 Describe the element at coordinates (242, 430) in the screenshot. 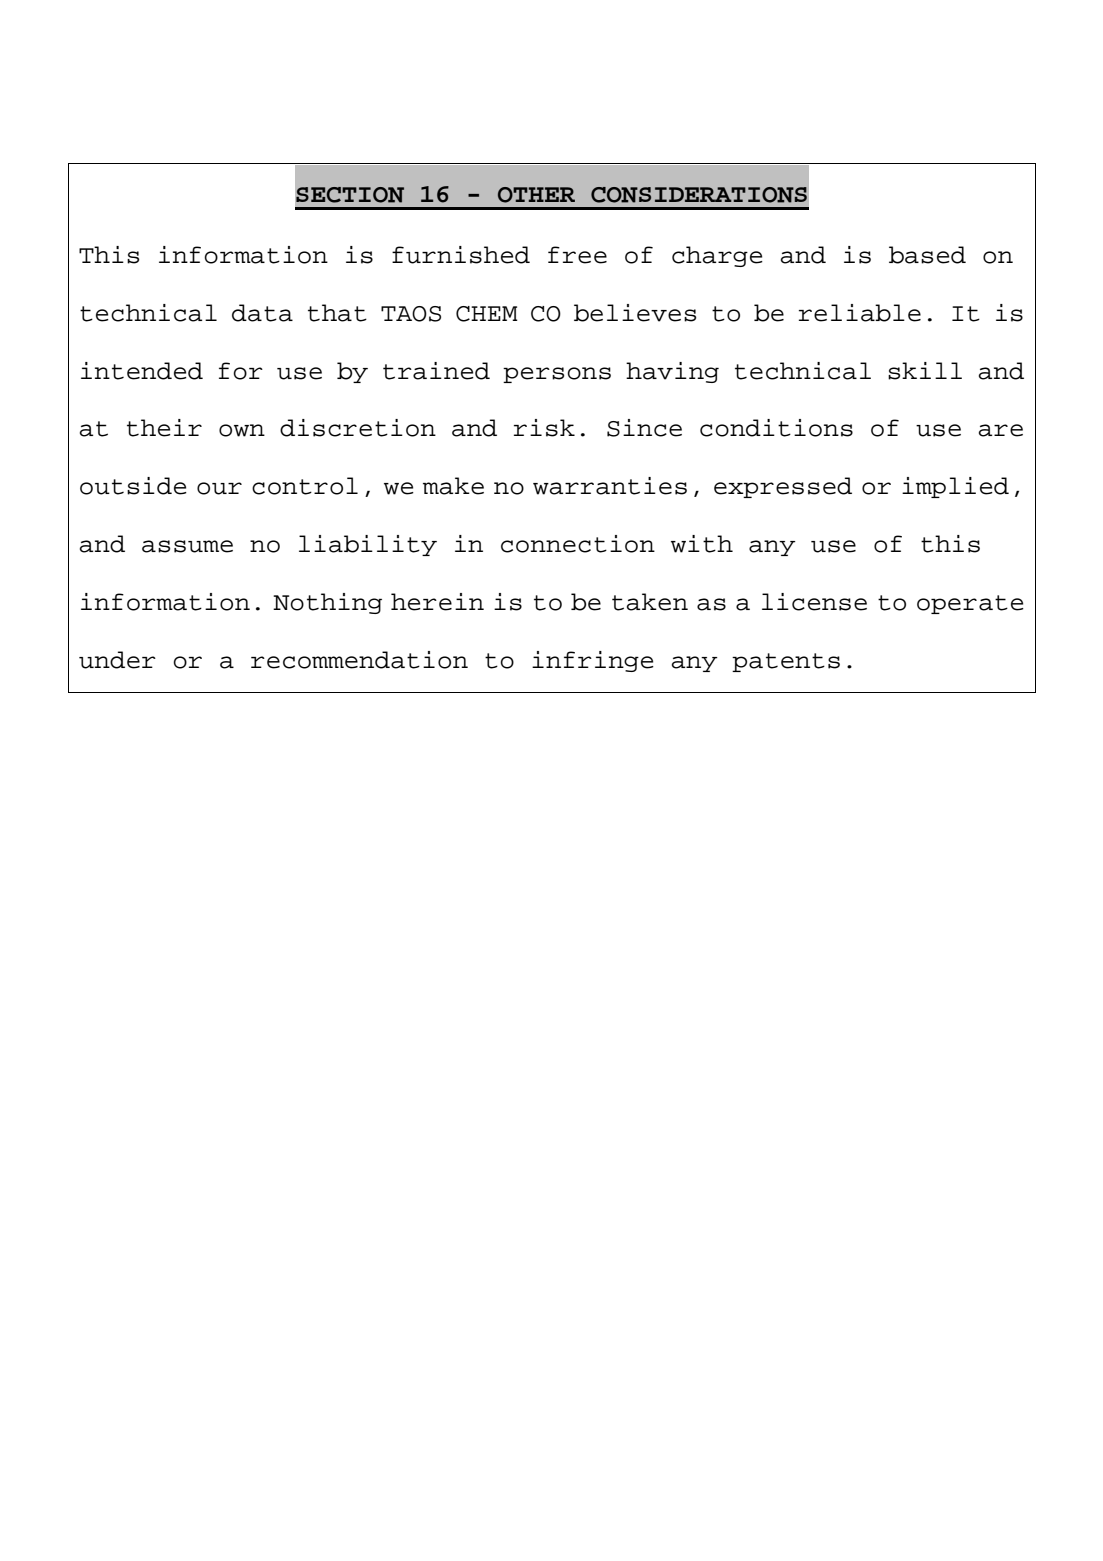

I see `own` at that location.
